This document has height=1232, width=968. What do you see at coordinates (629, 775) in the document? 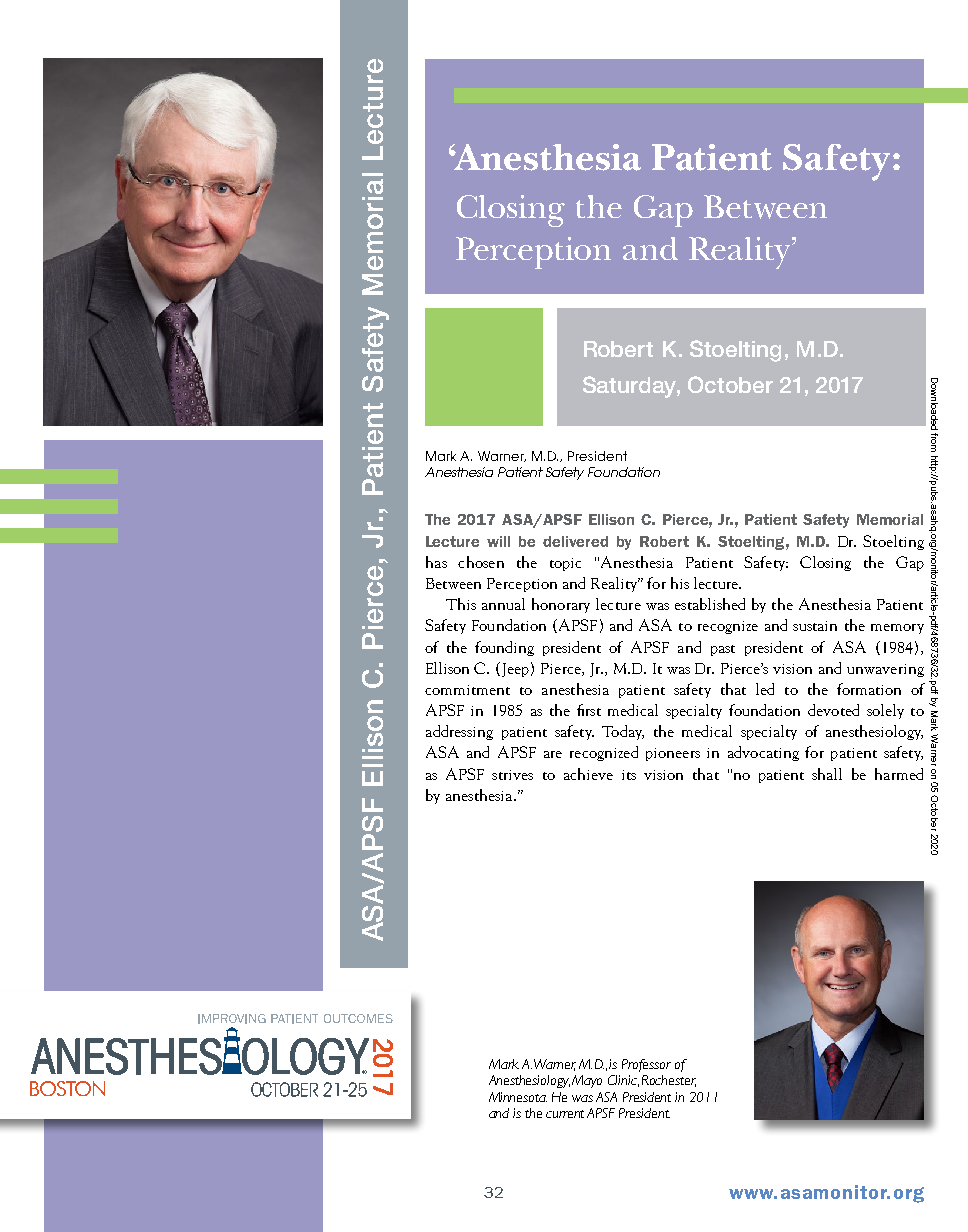
I see `its` at bounding box center [629, 775].
